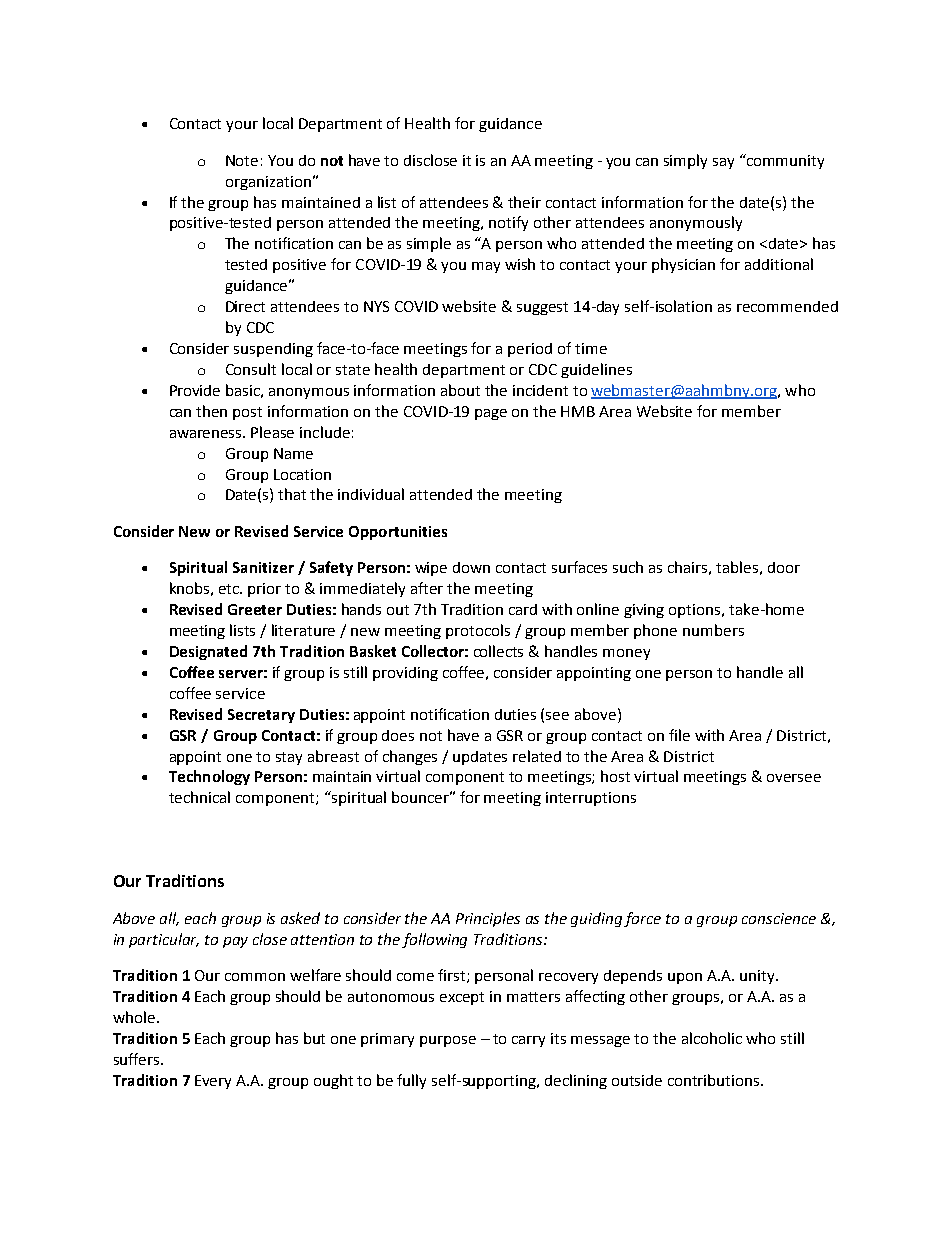  I want to click on technical, so click(199, 797).
